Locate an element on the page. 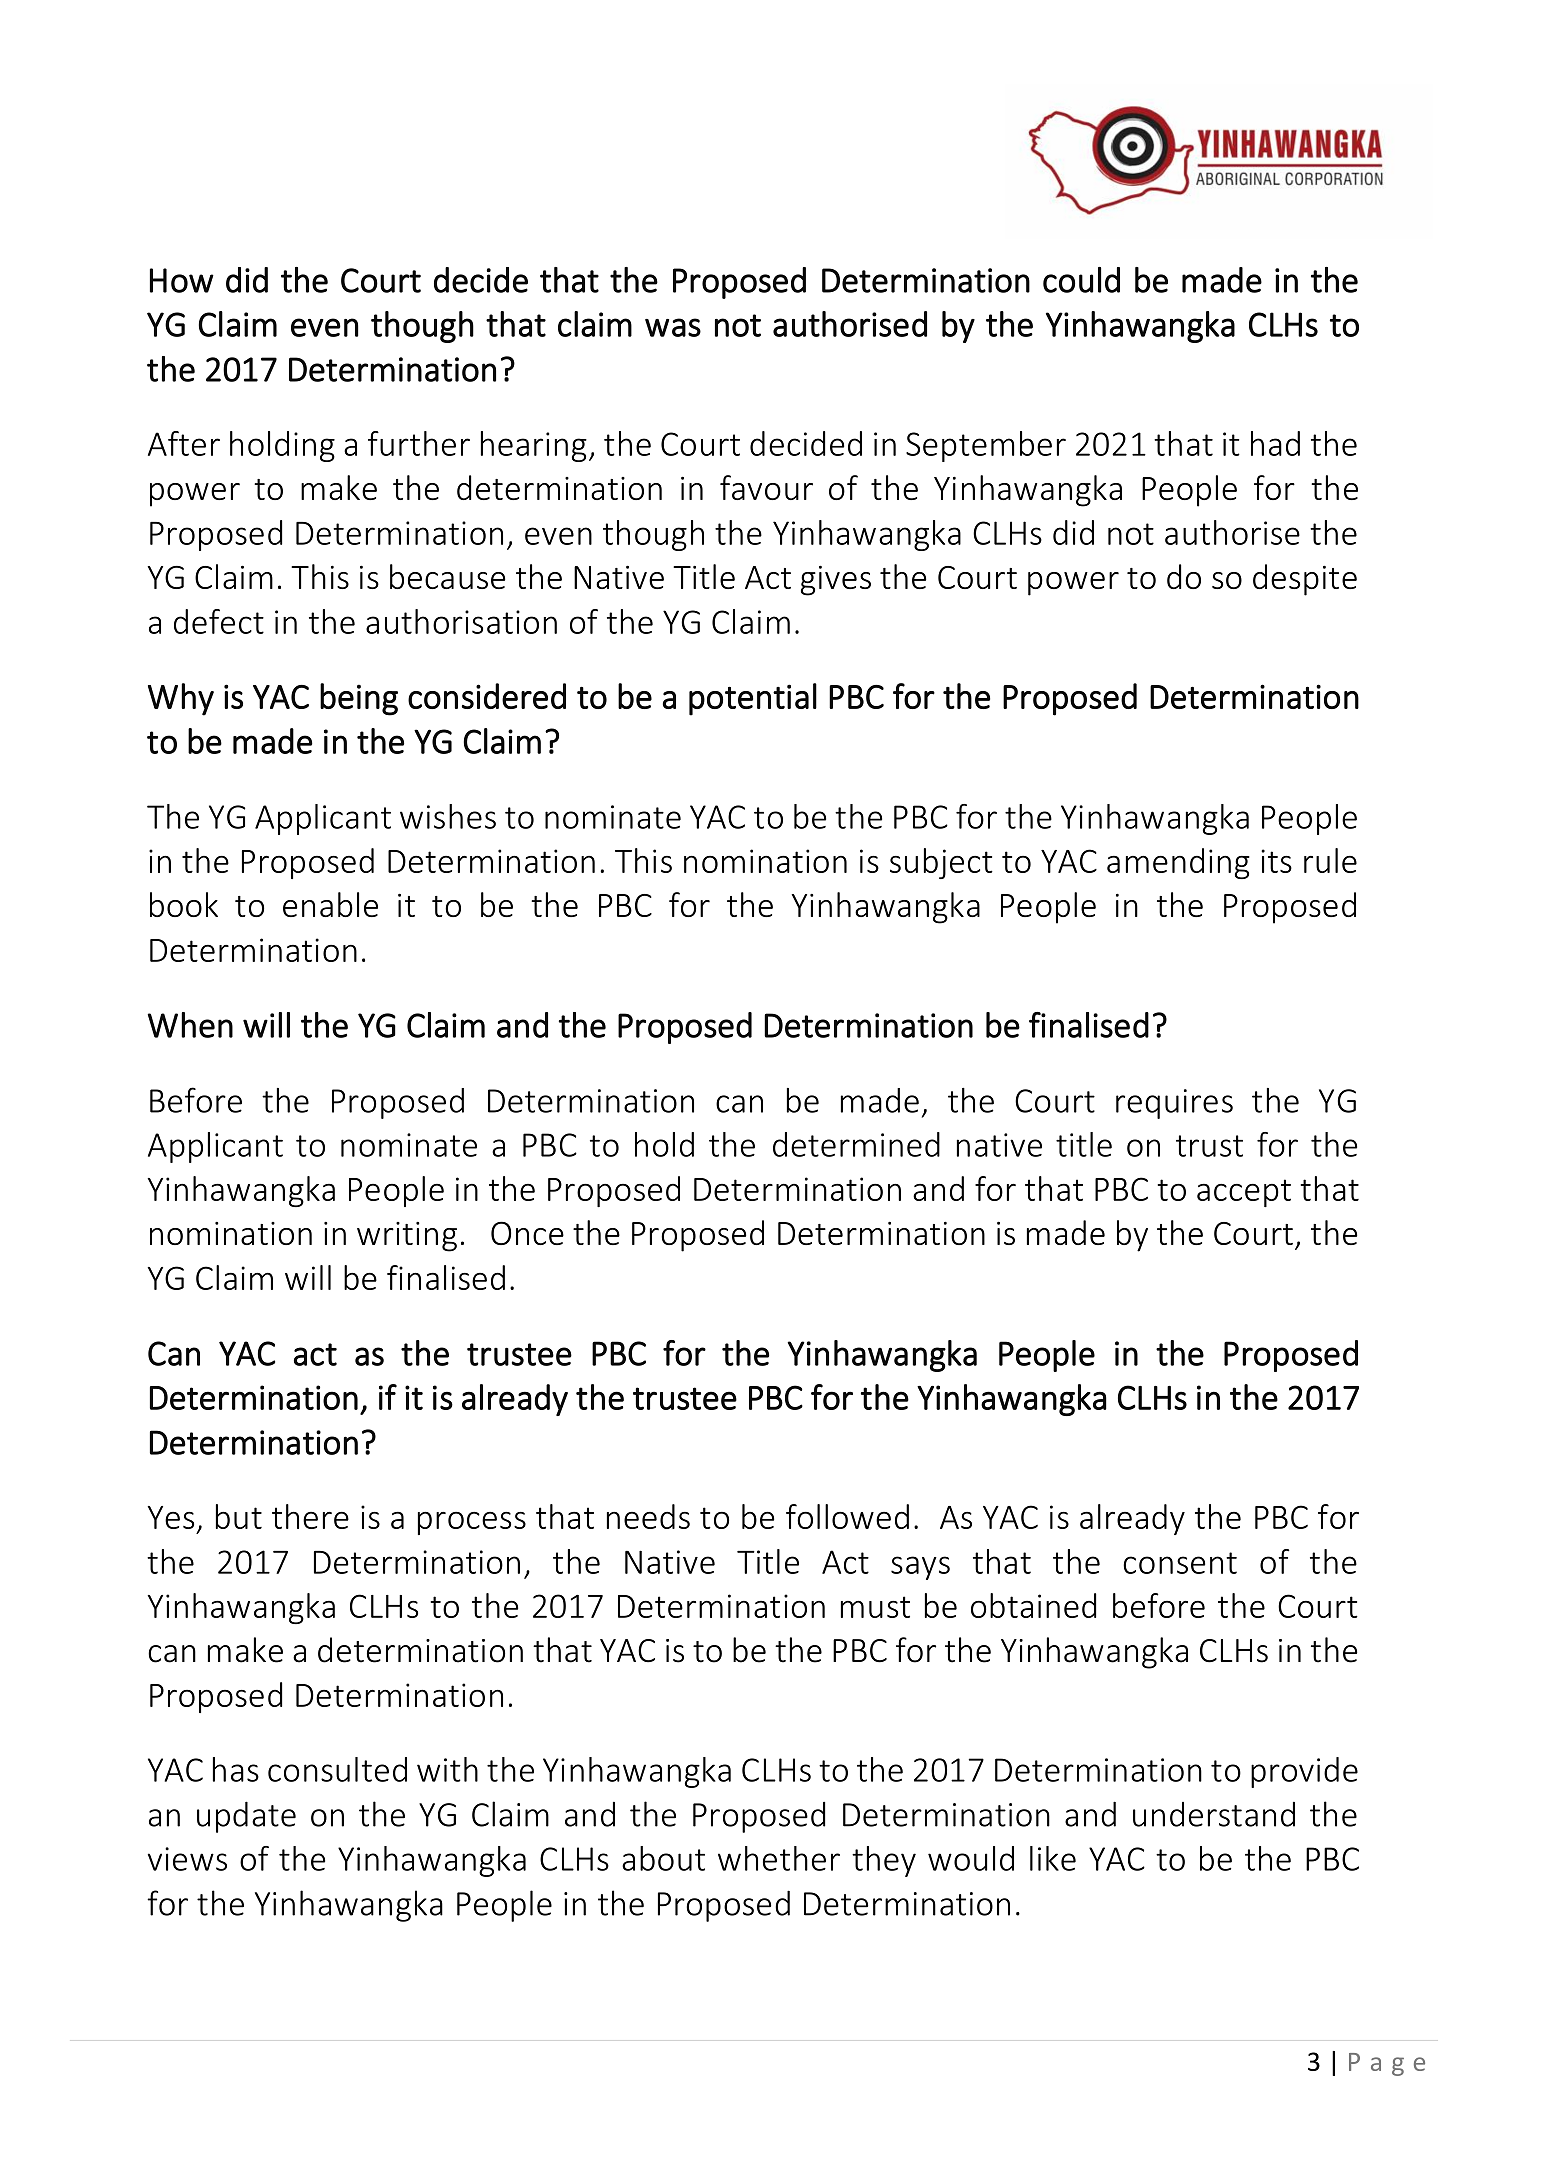 This page has height=2183, width=1544. update is located at coordinates (246, 1817).
